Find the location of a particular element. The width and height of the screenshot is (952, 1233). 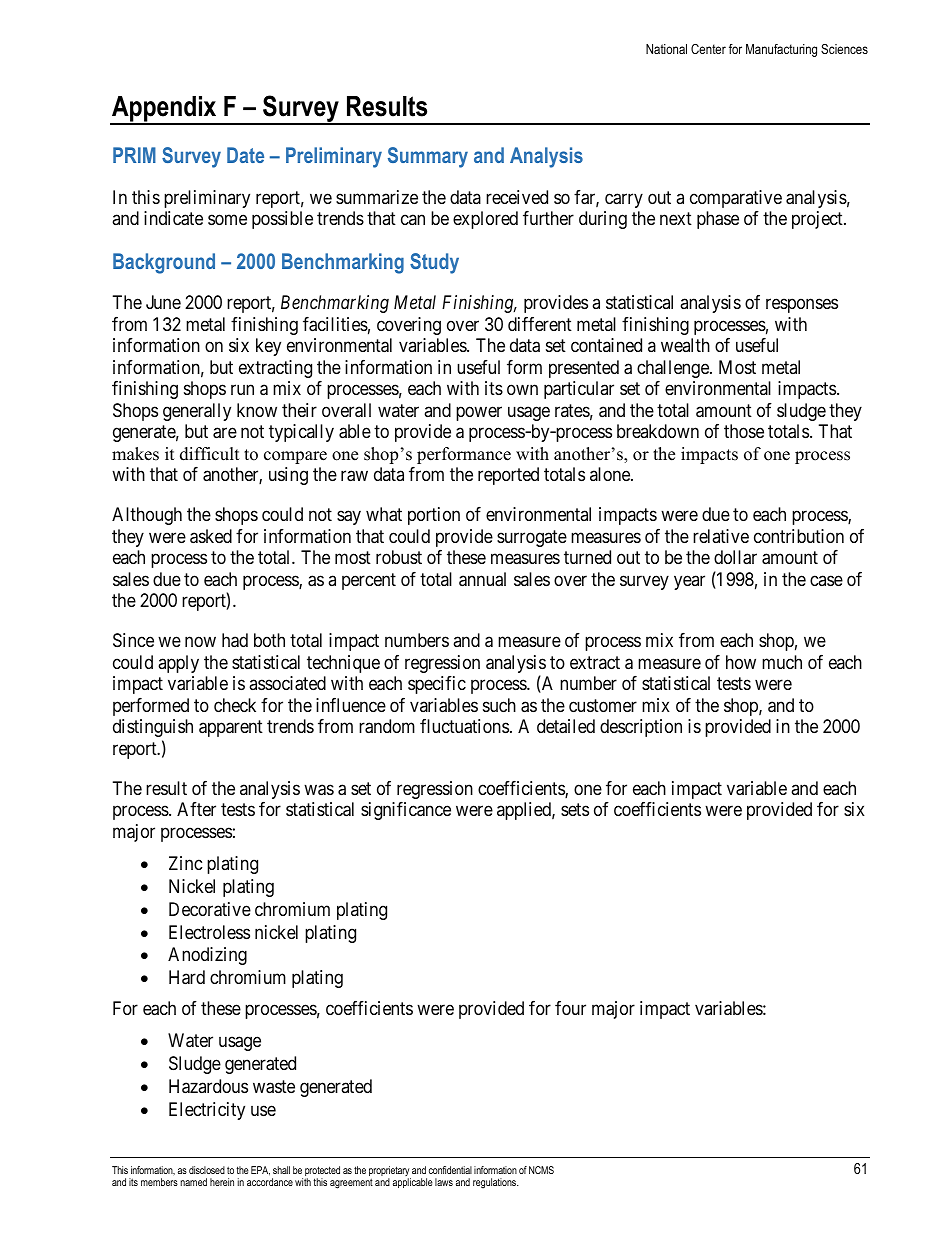

four is located at coordinates (570, 1008).
